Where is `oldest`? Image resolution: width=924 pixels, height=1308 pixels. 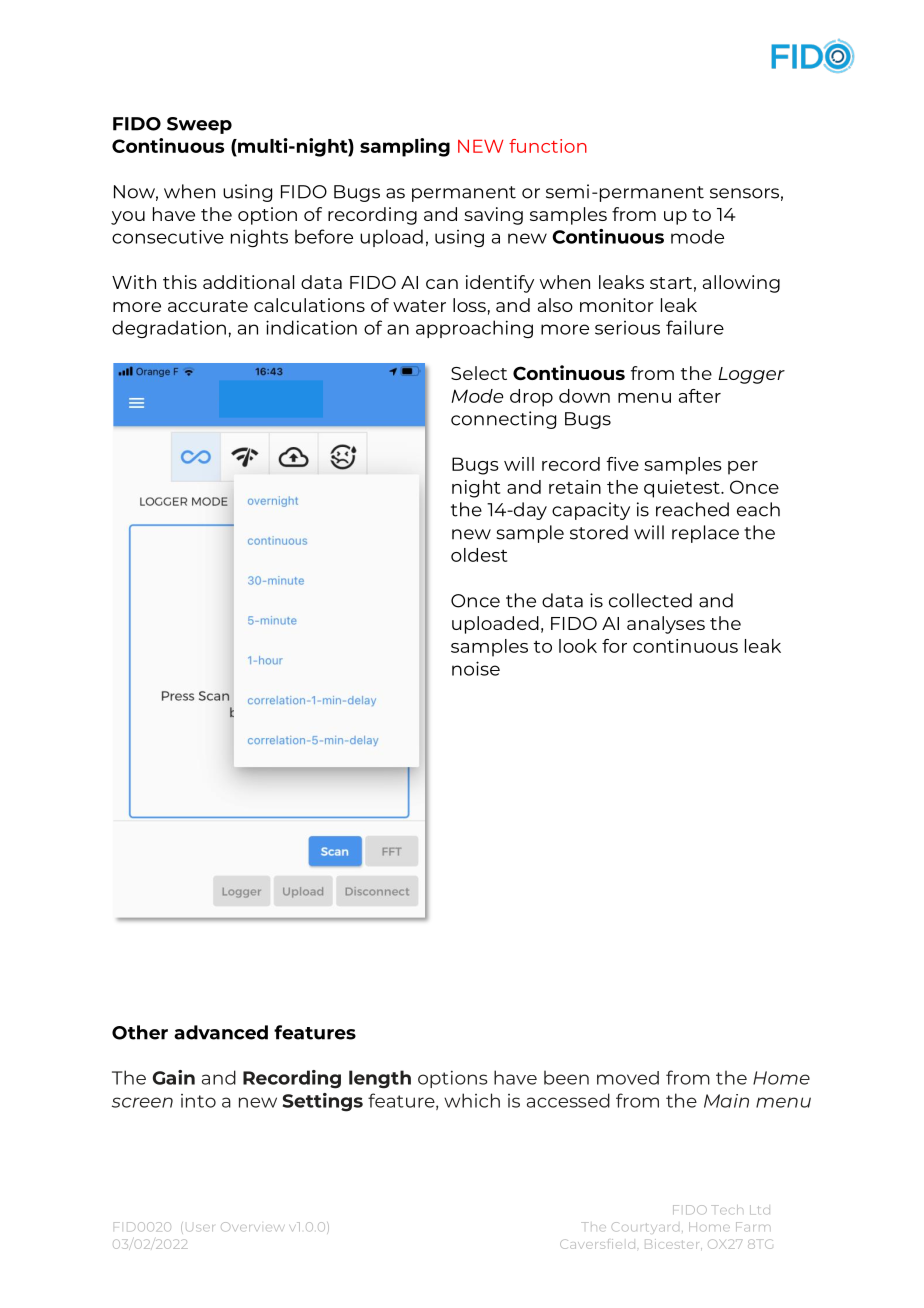 oldest is located at coordinates (479, 555).
